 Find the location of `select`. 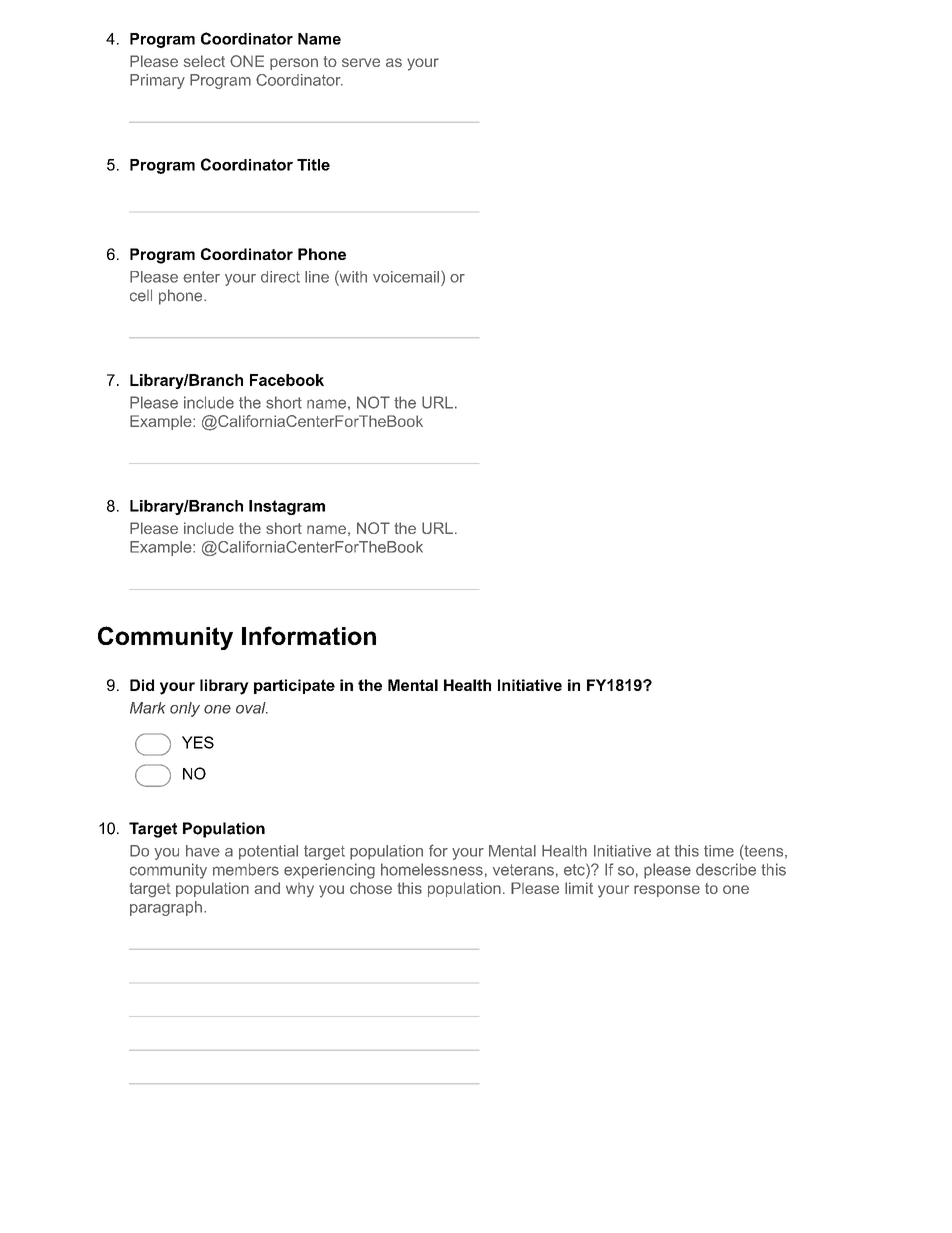

select is located at coordinates (204, 61).
